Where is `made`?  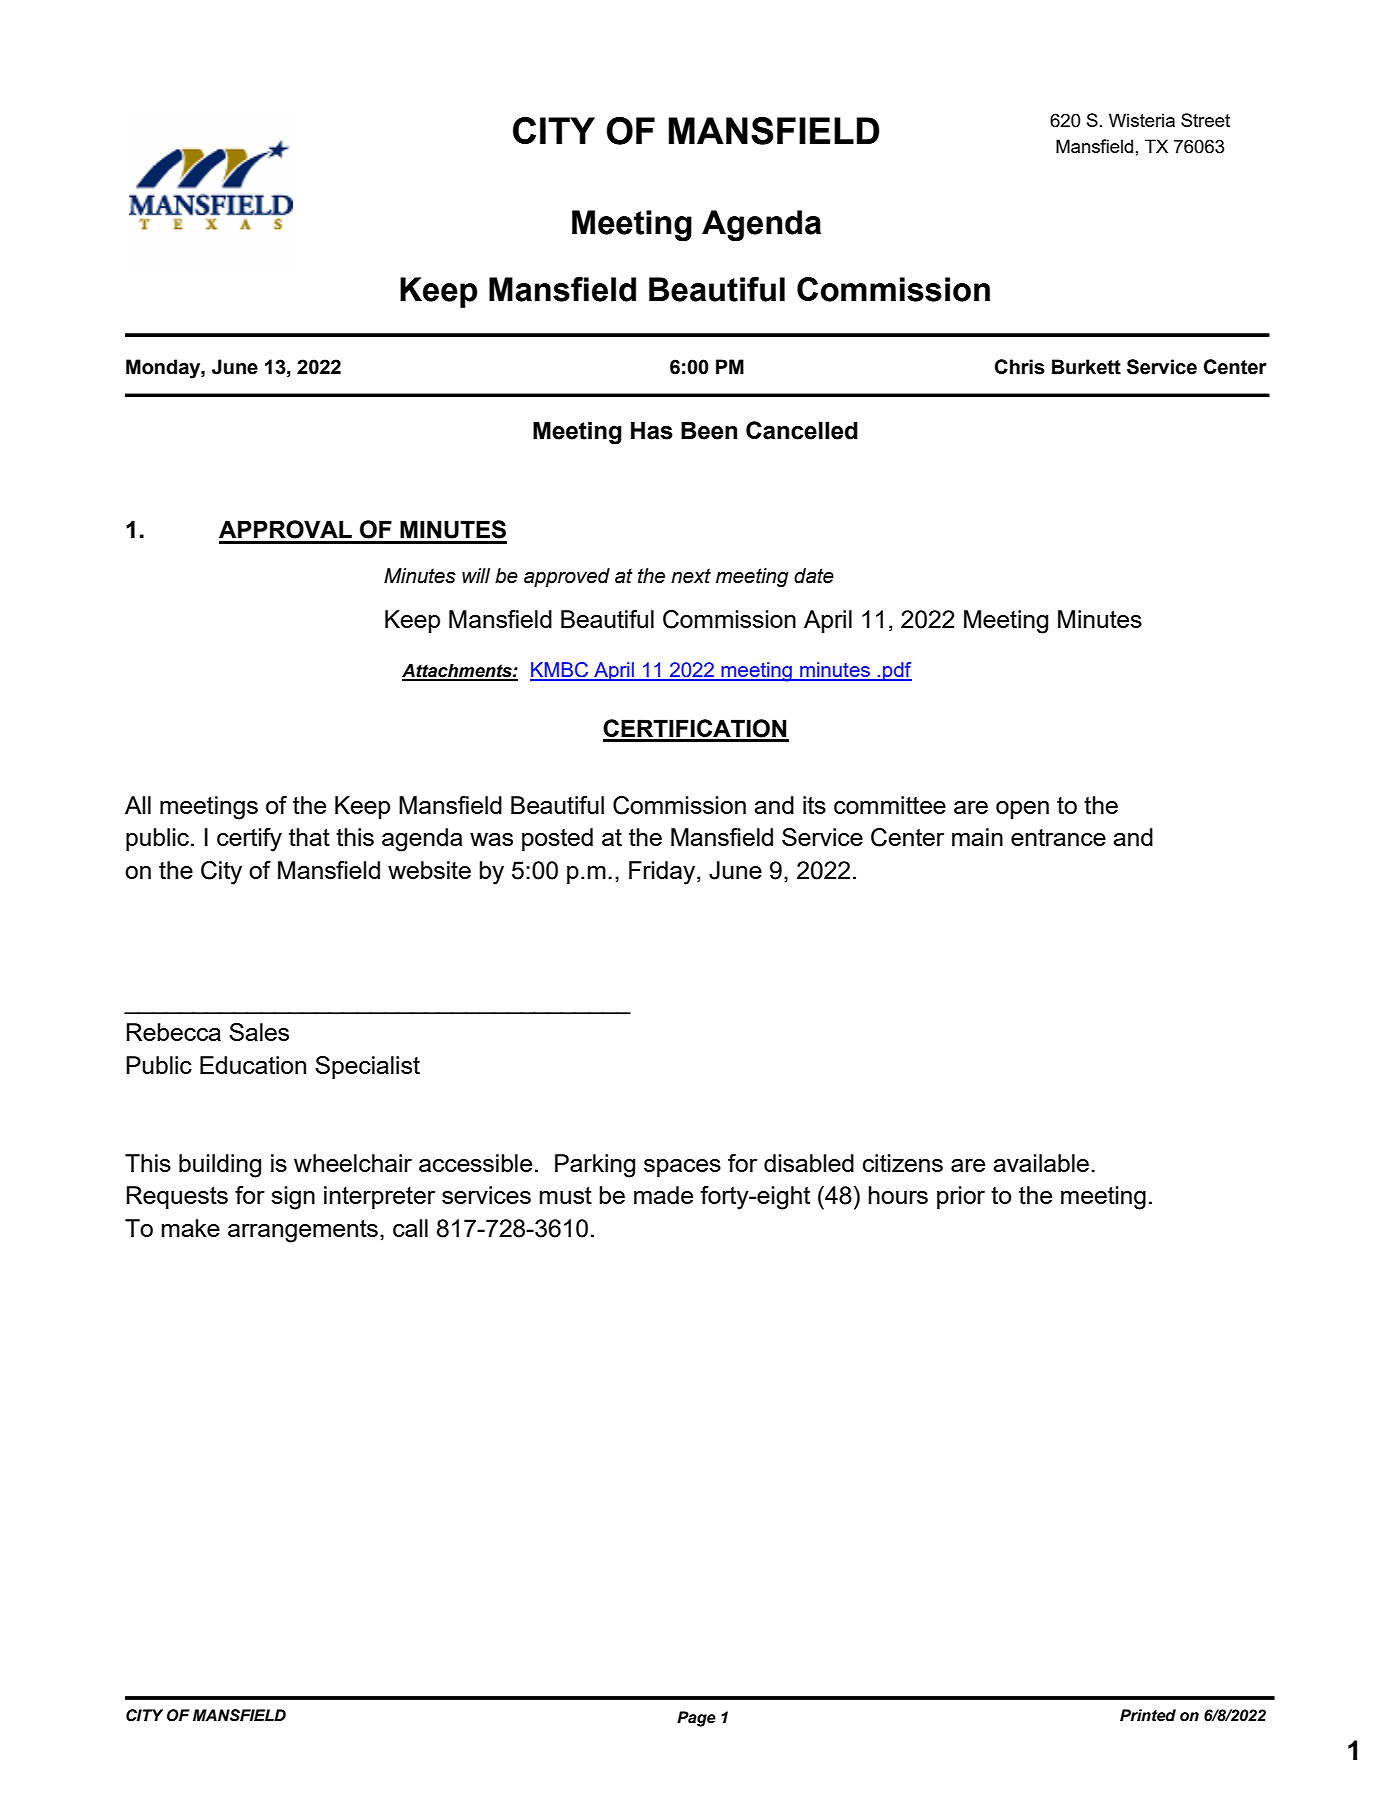 made is located at coordinates (663, 1195).
